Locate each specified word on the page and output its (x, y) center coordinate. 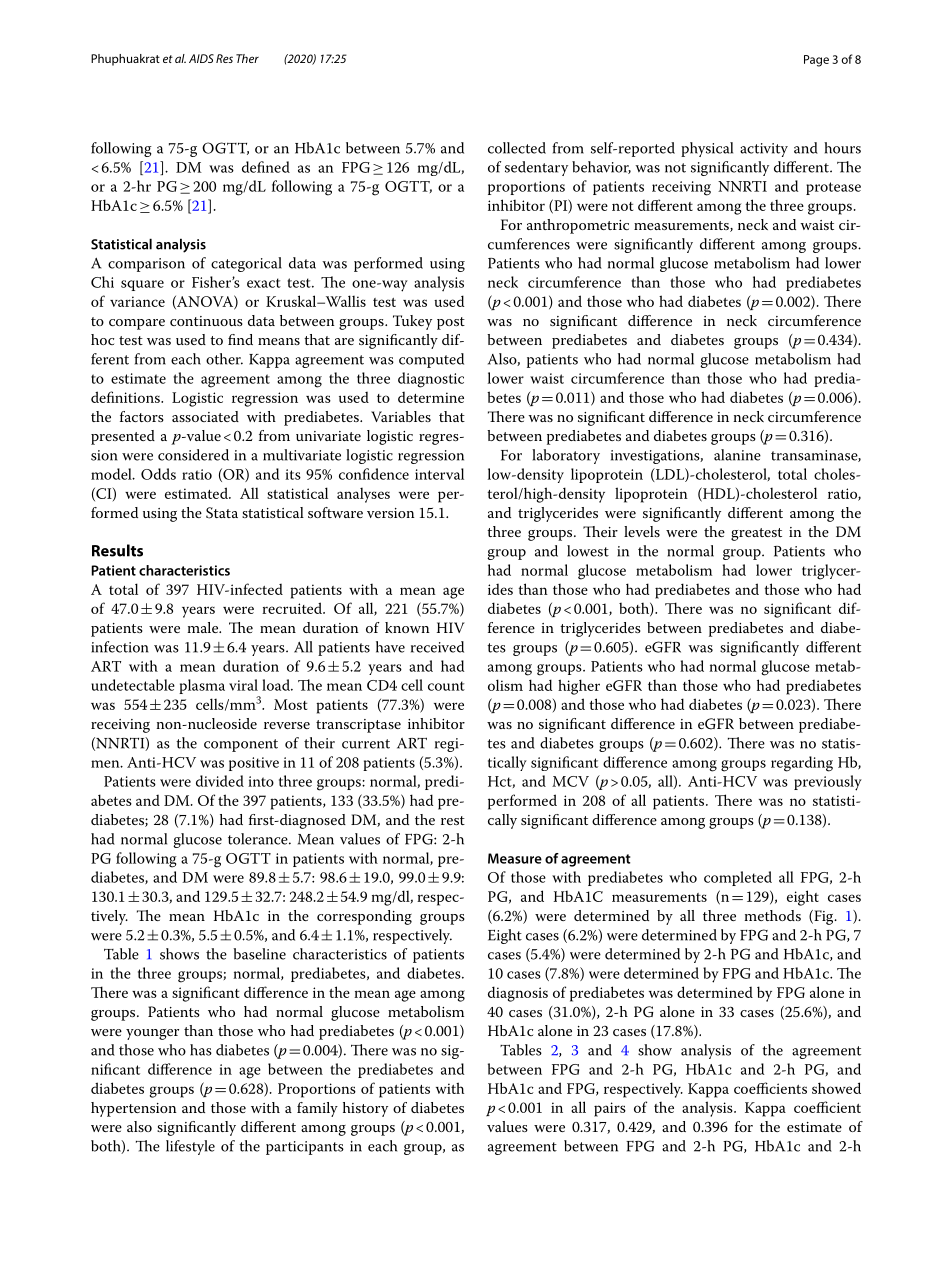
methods (772, 915)
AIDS (201, 58)
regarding (802, 764)
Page (816, 61)
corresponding (364, 917)
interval (439, 474)
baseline (259, 954)
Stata (222, 513)
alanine (737, 455)
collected (517, 148)
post (451, 323)
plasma (202, 686)
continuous (206, 321)
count (446, 686)
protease (833, 188)
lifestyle (190, 1147)
